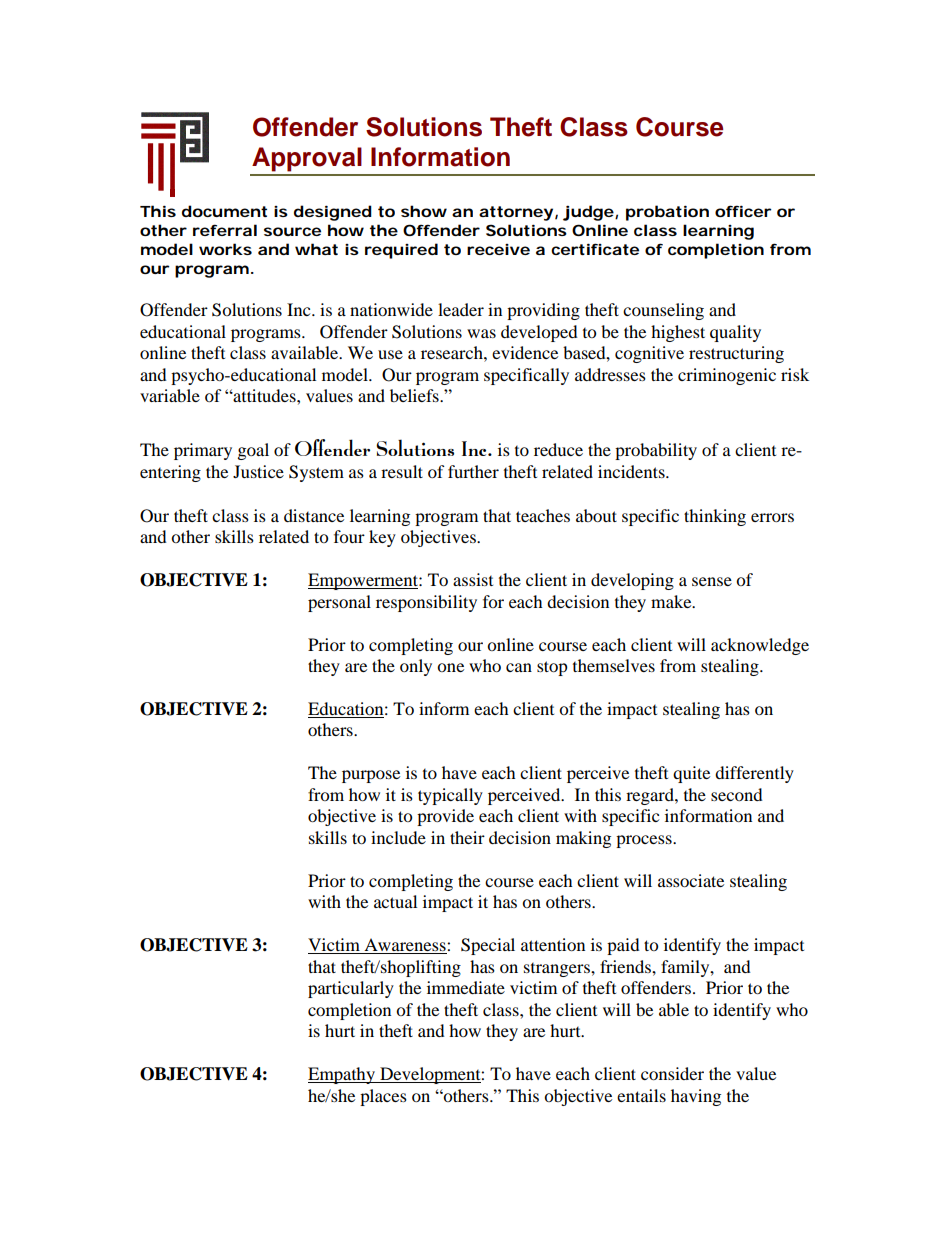 The height and width of the page is (1233, 952). What do you see at coordinates (450, 796) in the page?
I see `typically` at bounding box center [450, 796].
